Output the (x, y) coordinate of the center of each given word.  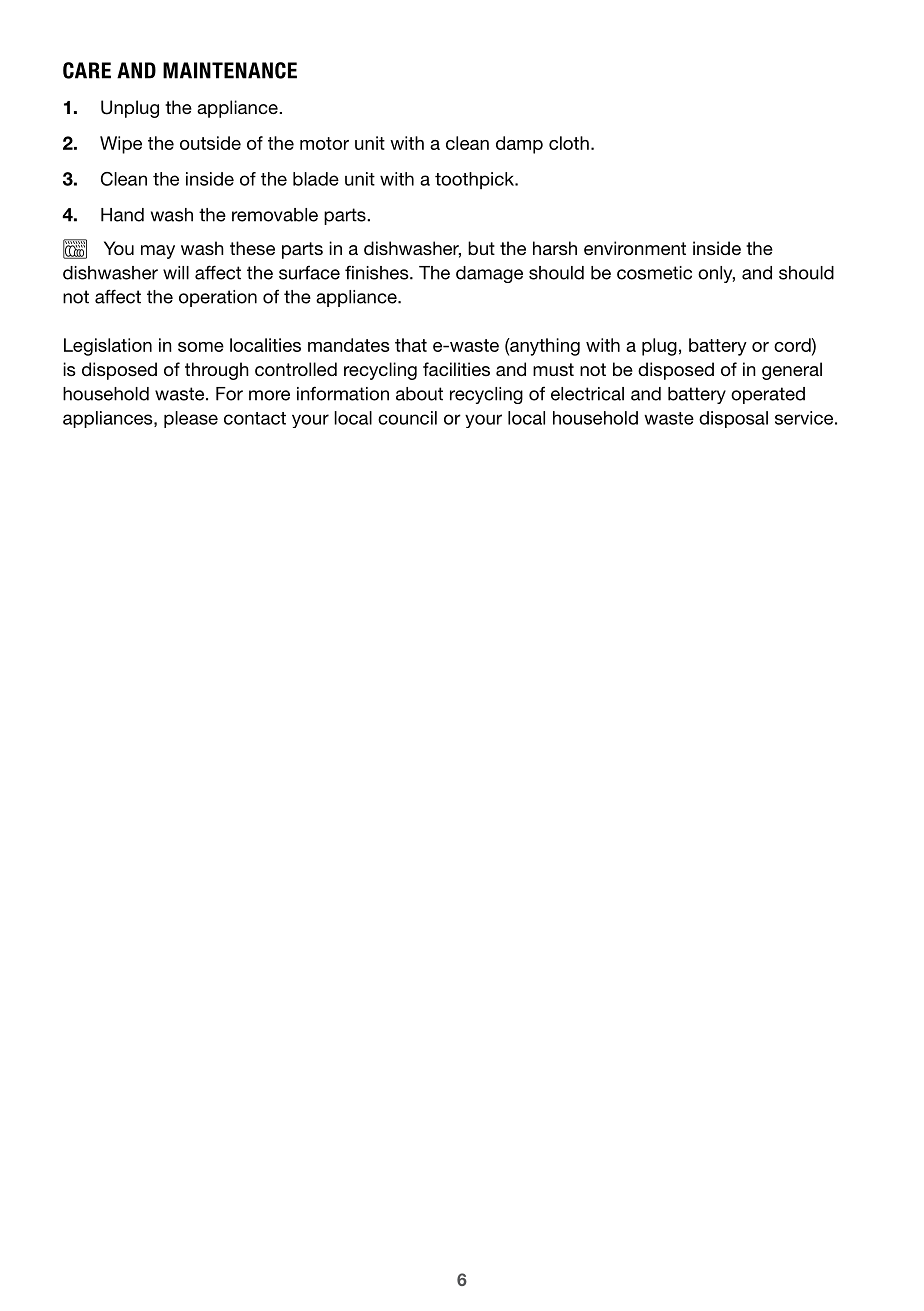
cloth (569, 143)
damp (519, 145)
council (407, 418)
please (191, 419)
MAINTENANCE (230, 70)
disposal (733, 419)
